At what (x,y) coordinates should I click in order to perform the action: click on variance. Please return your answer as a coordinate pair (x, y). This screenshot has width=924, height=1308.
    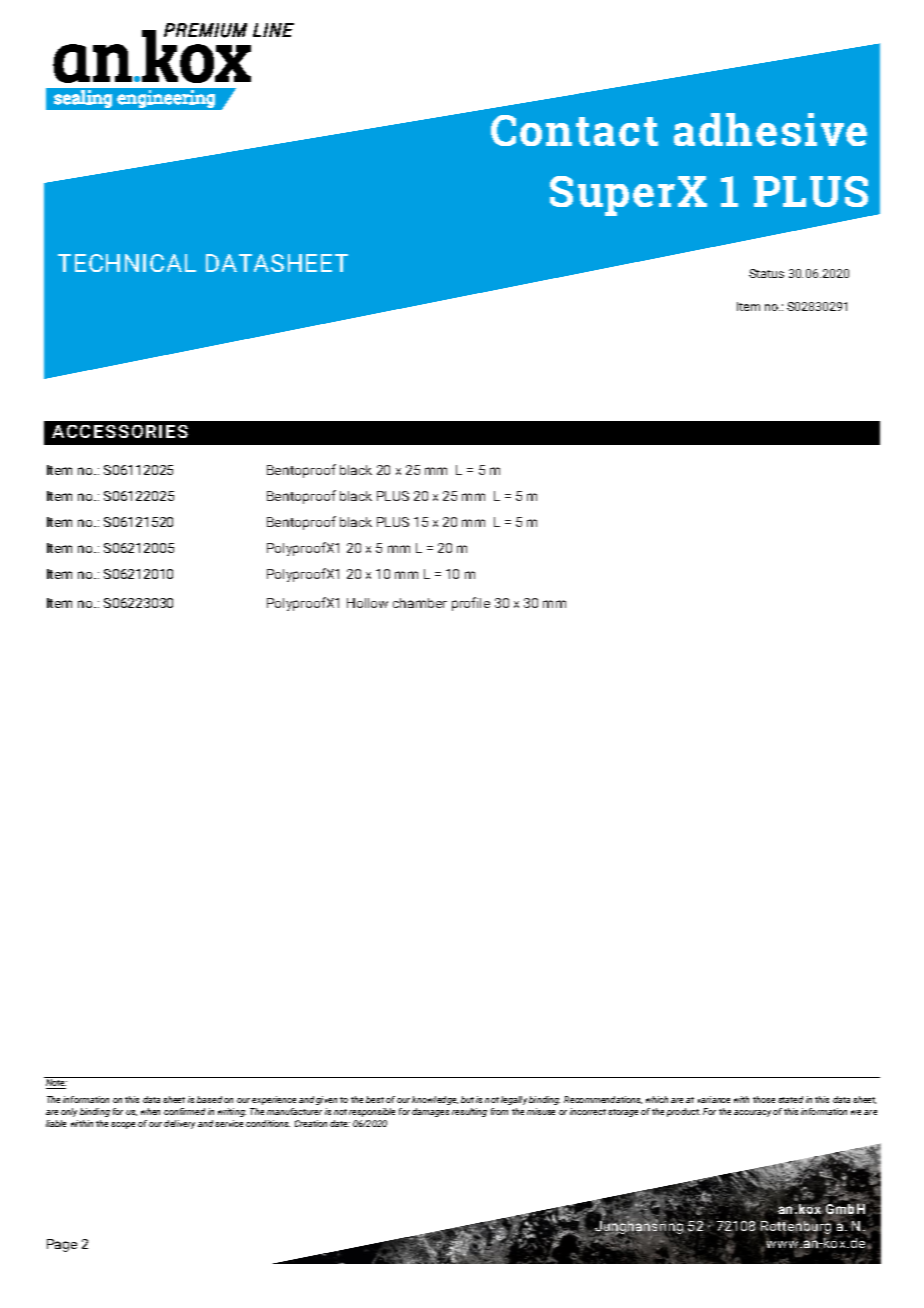
    Looking at the image, I should click on (714, 1099).
